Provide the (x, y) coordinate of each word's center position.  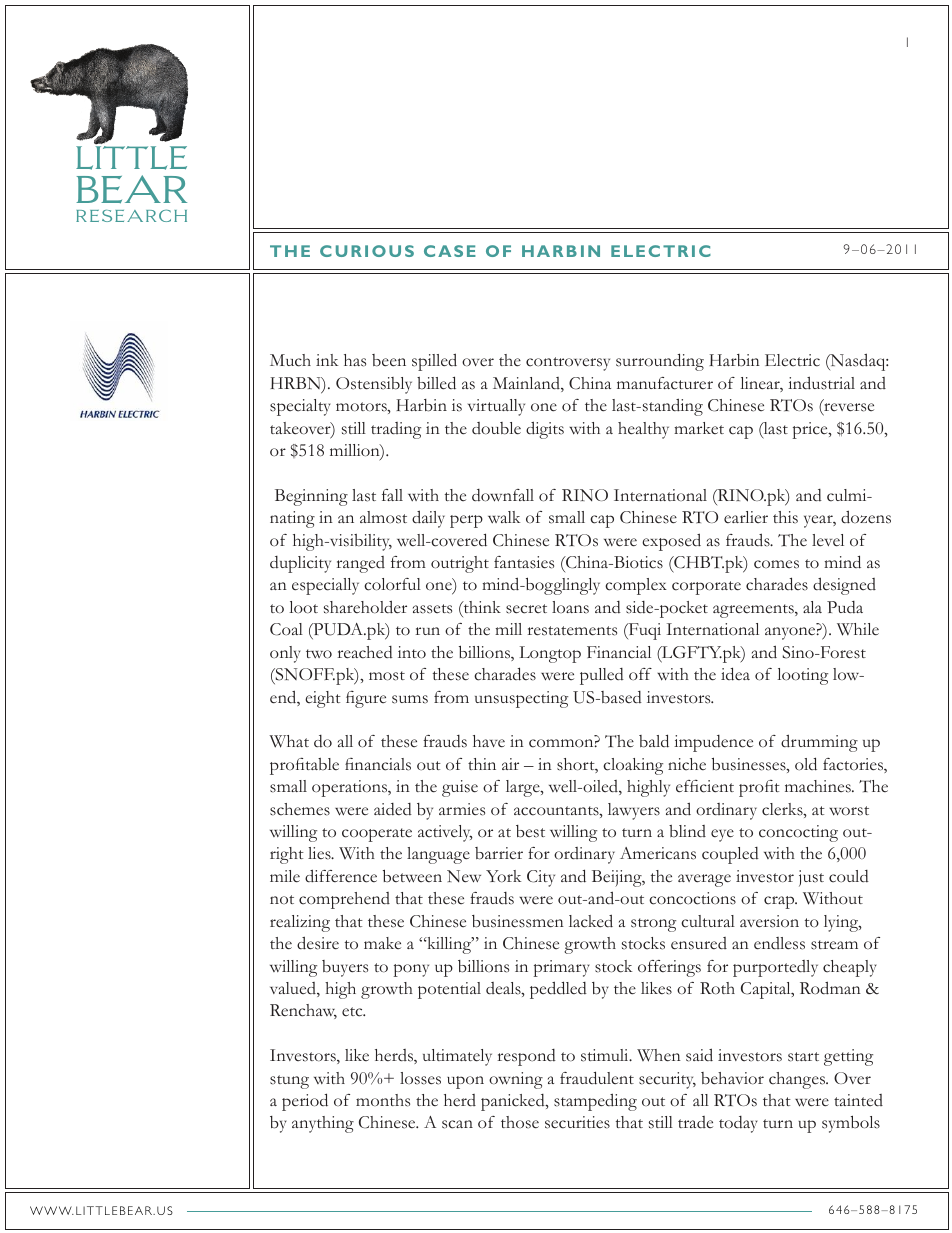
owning (516, 1080)
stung (289, 1082)
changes (798, 1080)
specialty (300, 407)
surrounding (660, 362)
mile (285, 876)
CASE (450, 251)
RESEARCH (131, 215)
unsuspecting (521, 699)
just (811, 878)
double (496, 428)
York (503, 876)
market (699, 428)
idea (735, 674)
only (285, 654)
